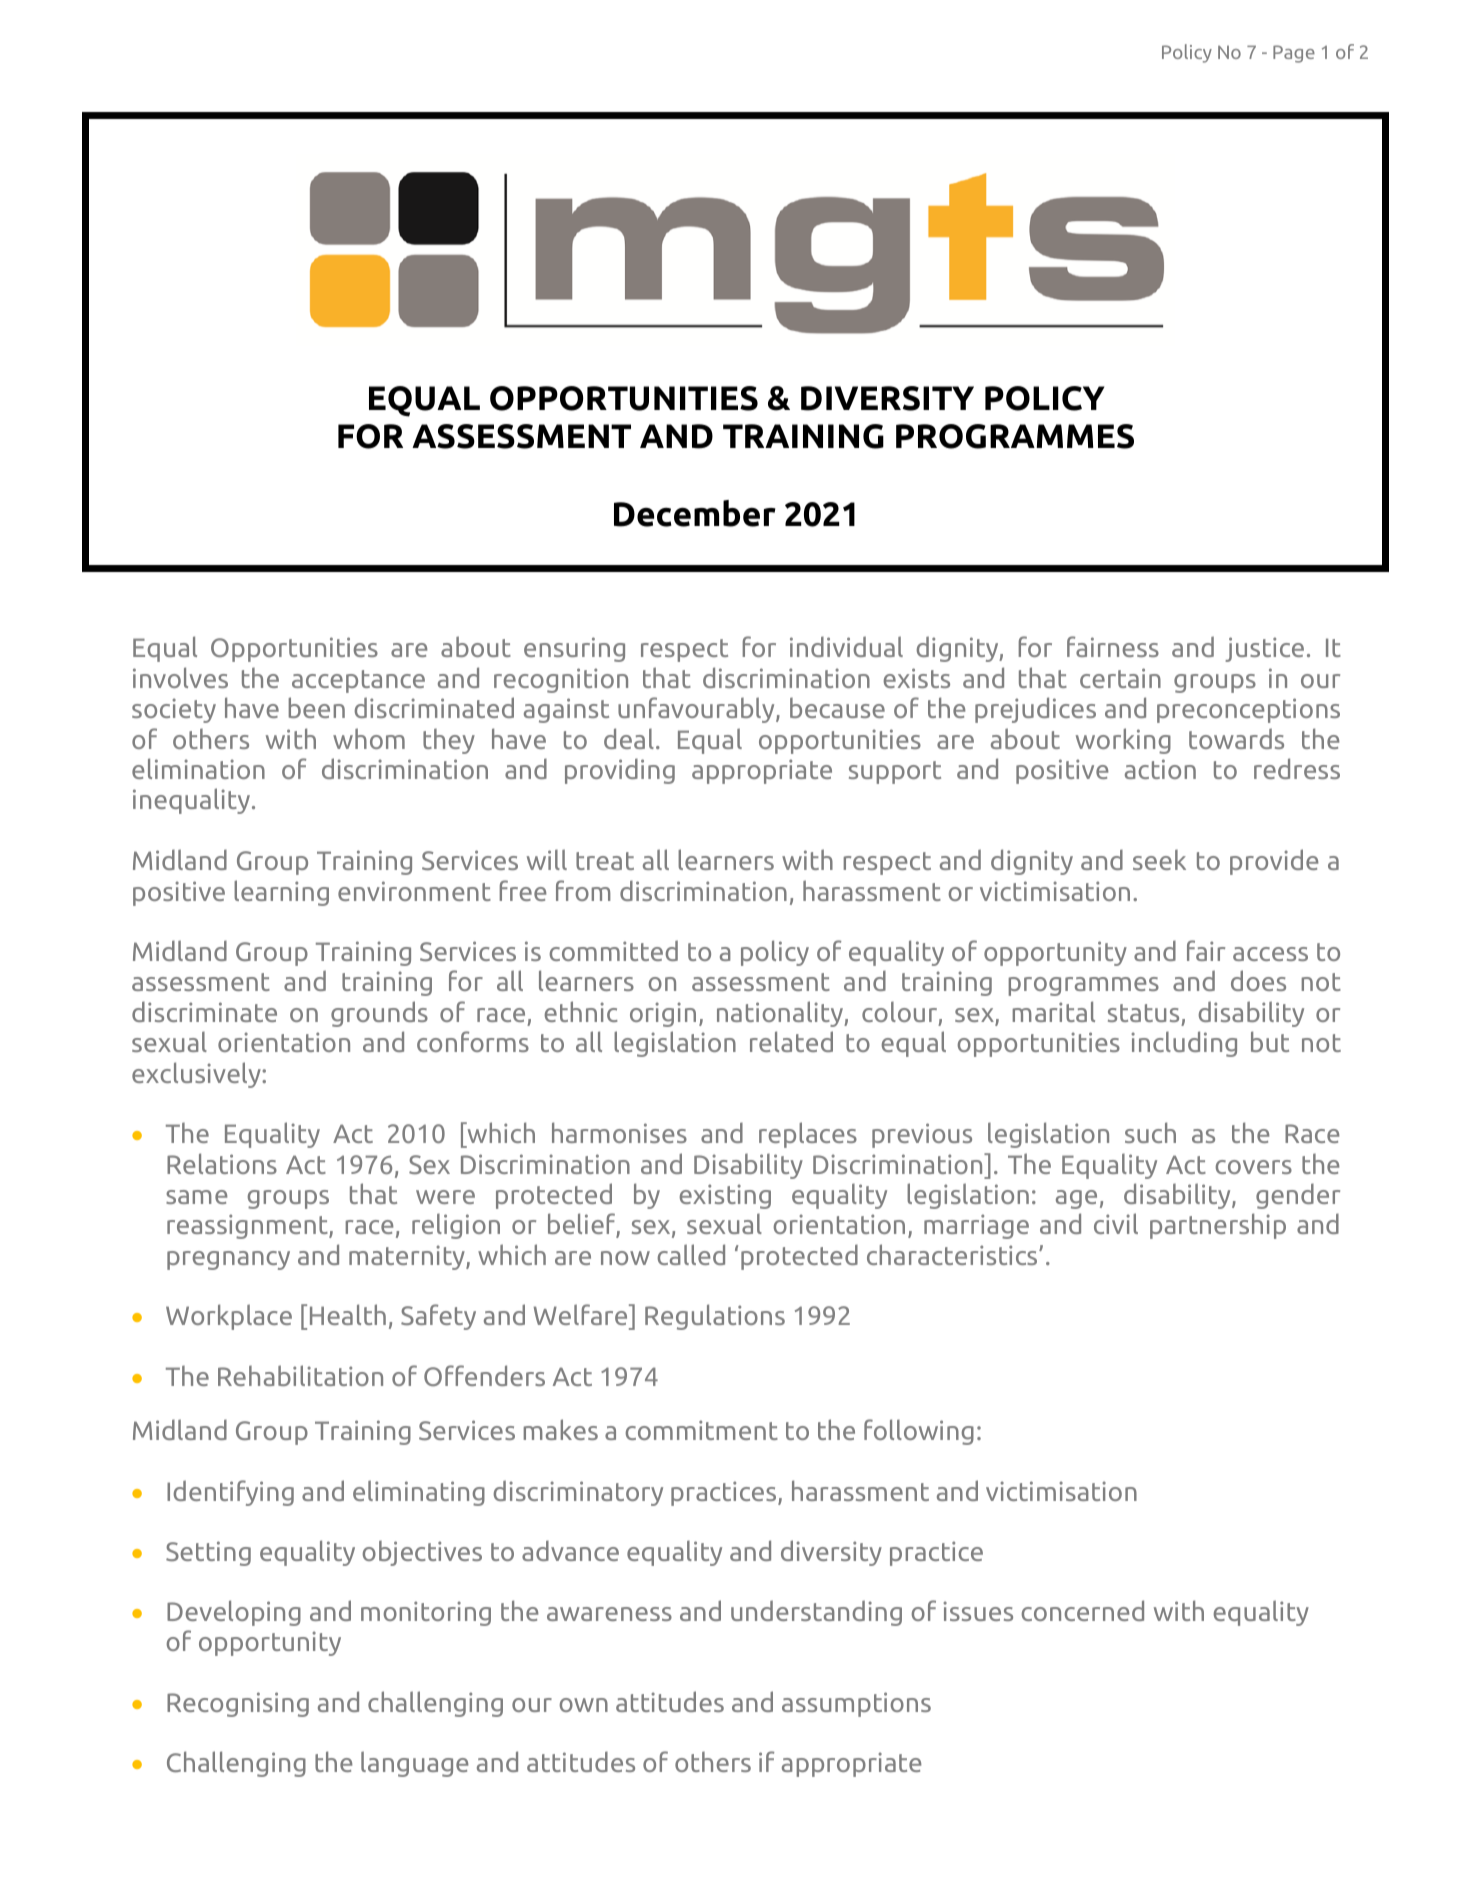  What do you see at coordinates (1294, 54) in the document?
I see `Page` at bounding box center [1294, 54].
